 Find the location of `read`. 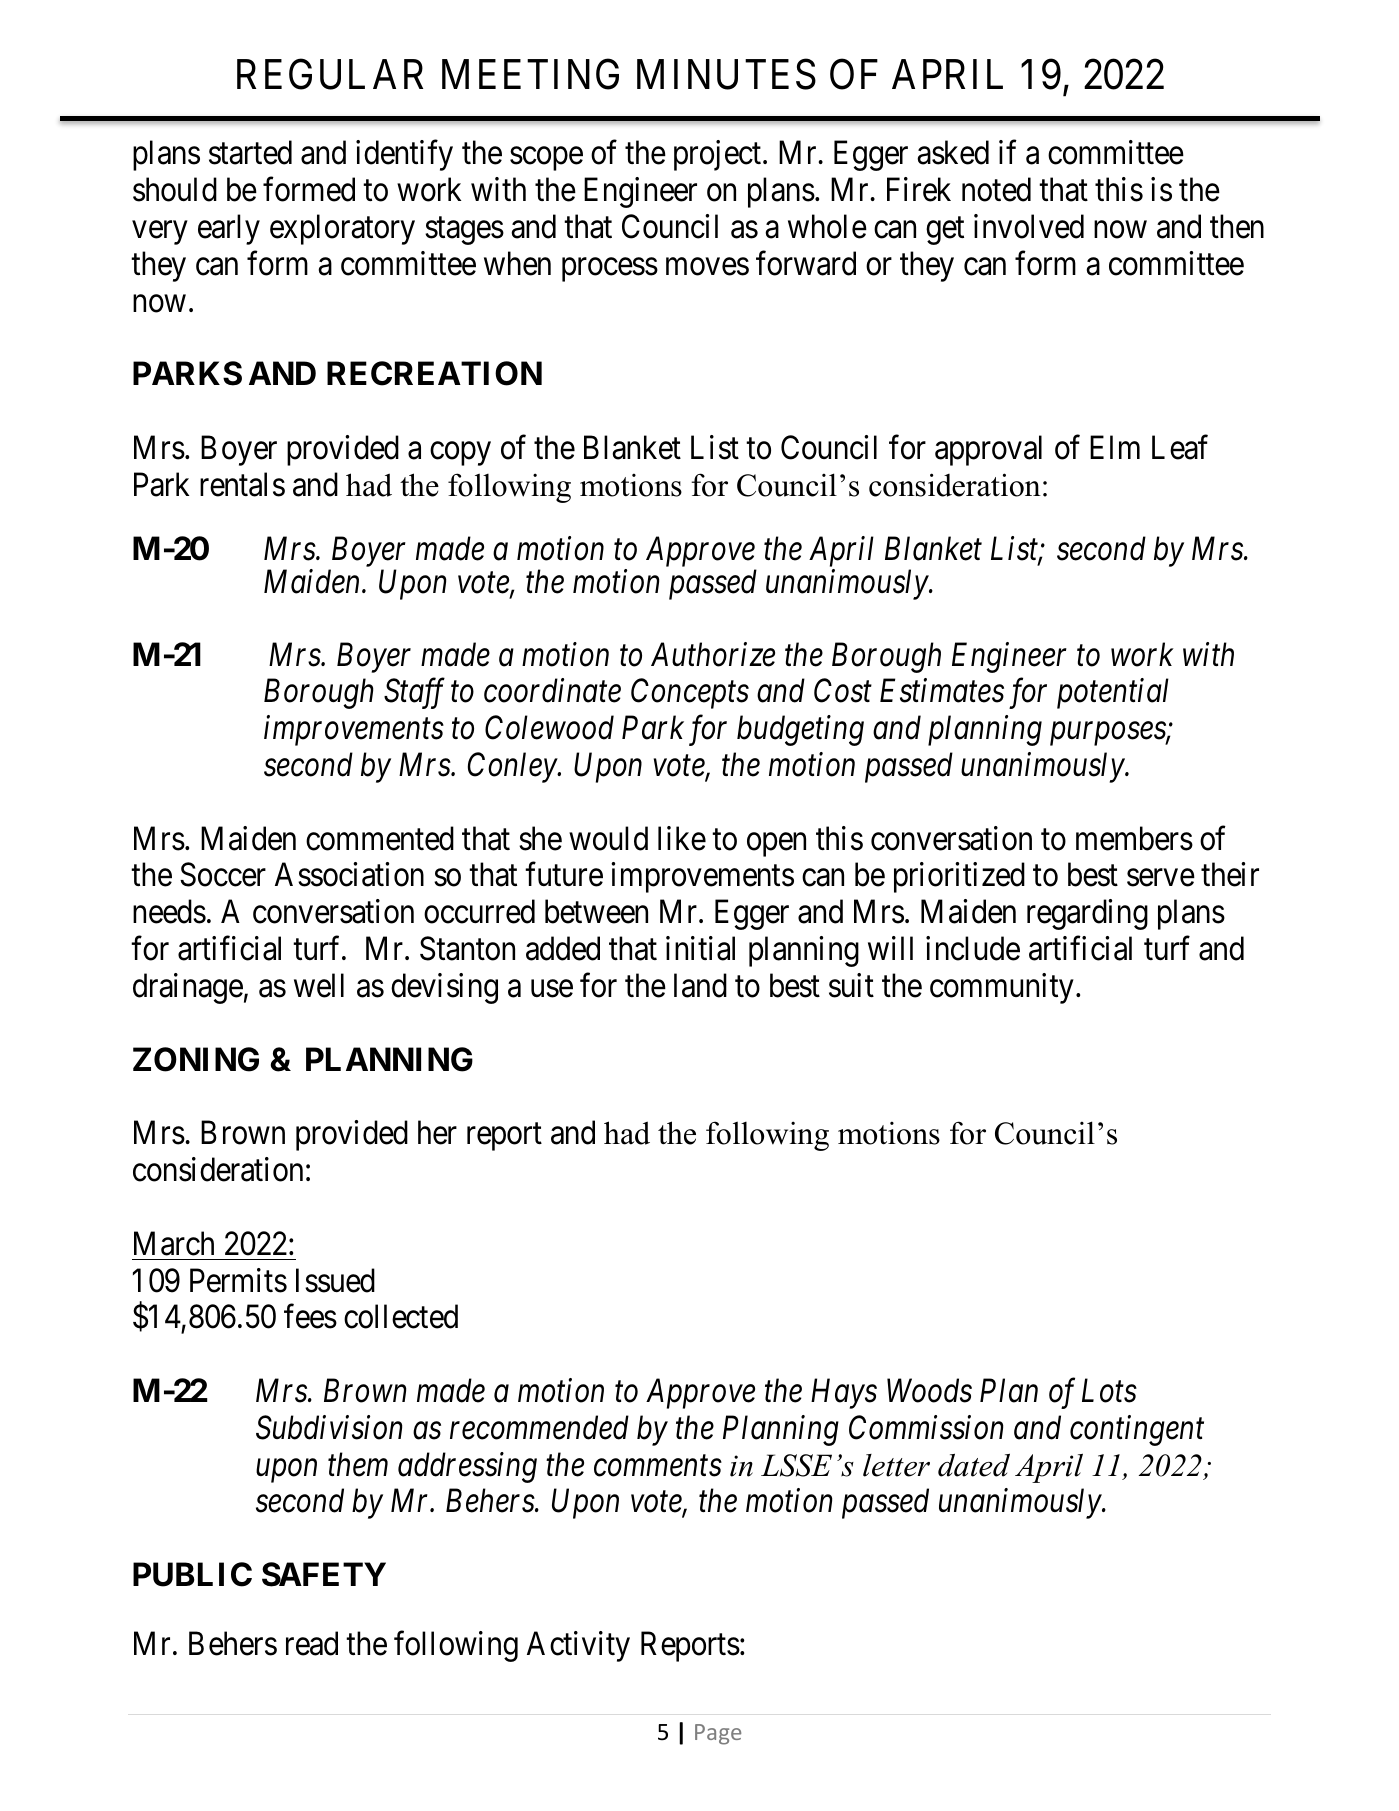

read is located at coordinates (312, 1644).
